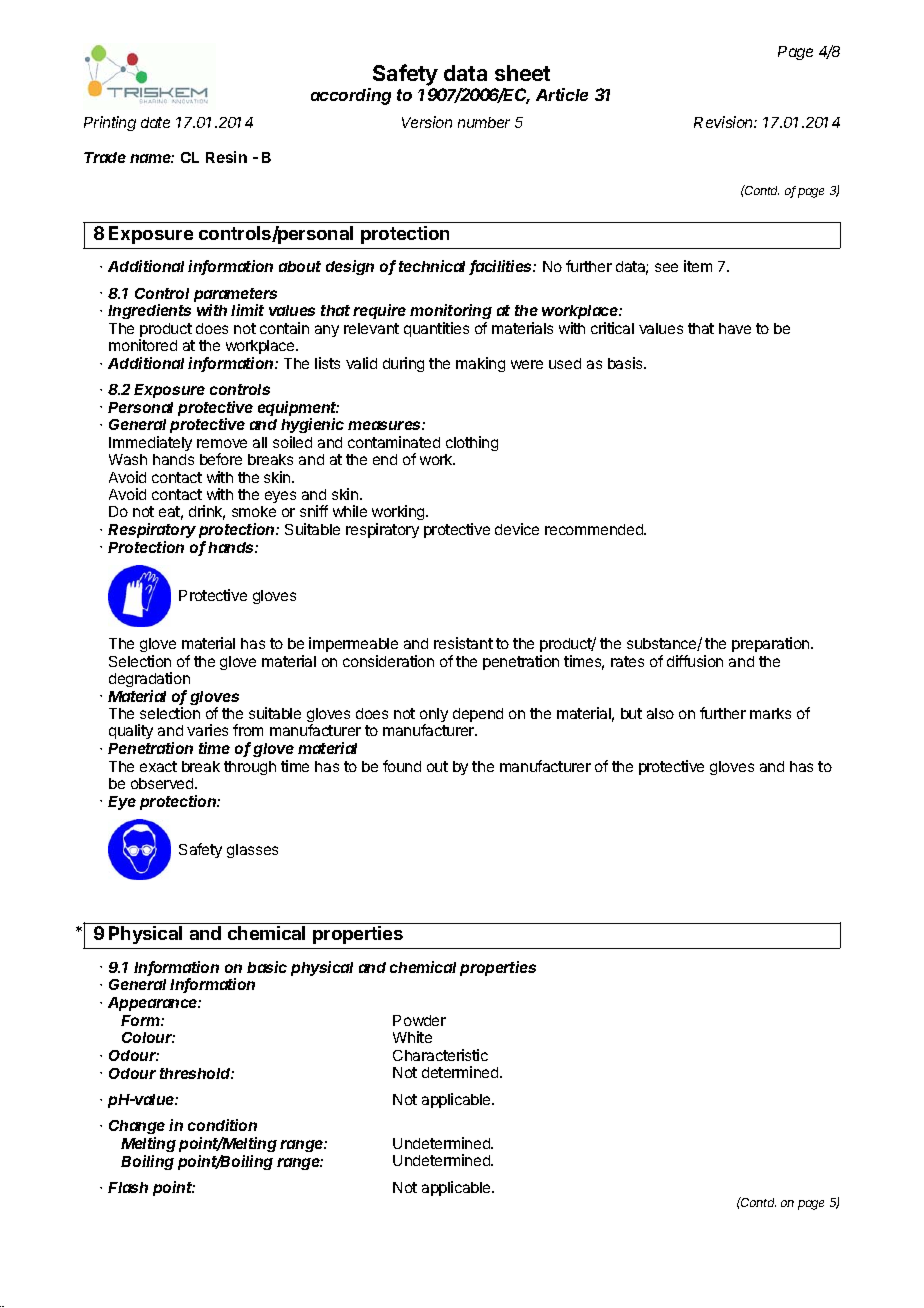 Image resolution: width=924 pixels, height=1308 pixels. What do you see at coordinates (402, 766) in the image?
I see `found` at bounding box center [402, 766].
